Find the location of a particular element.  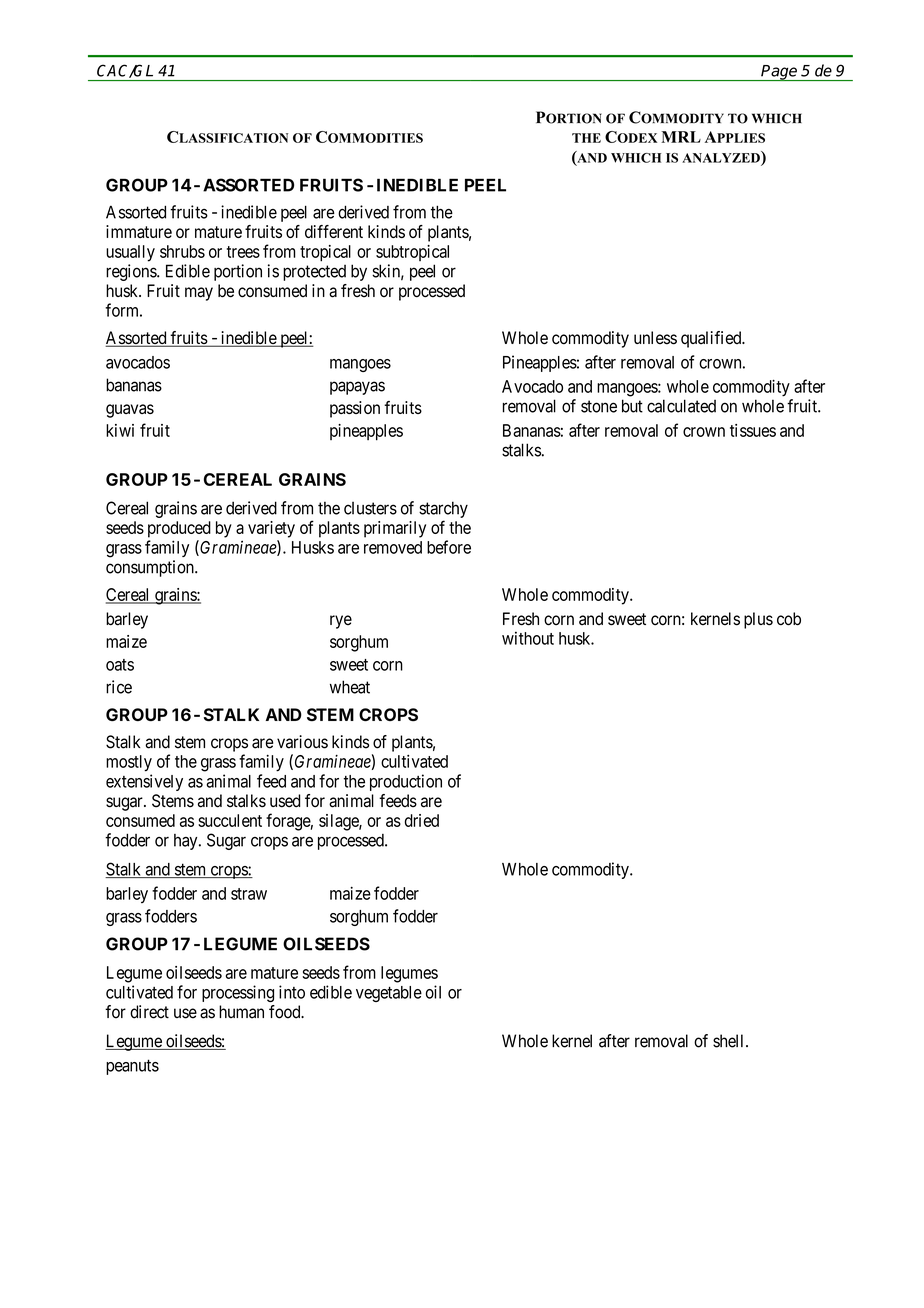

different is located at coordinates (334, 231).
